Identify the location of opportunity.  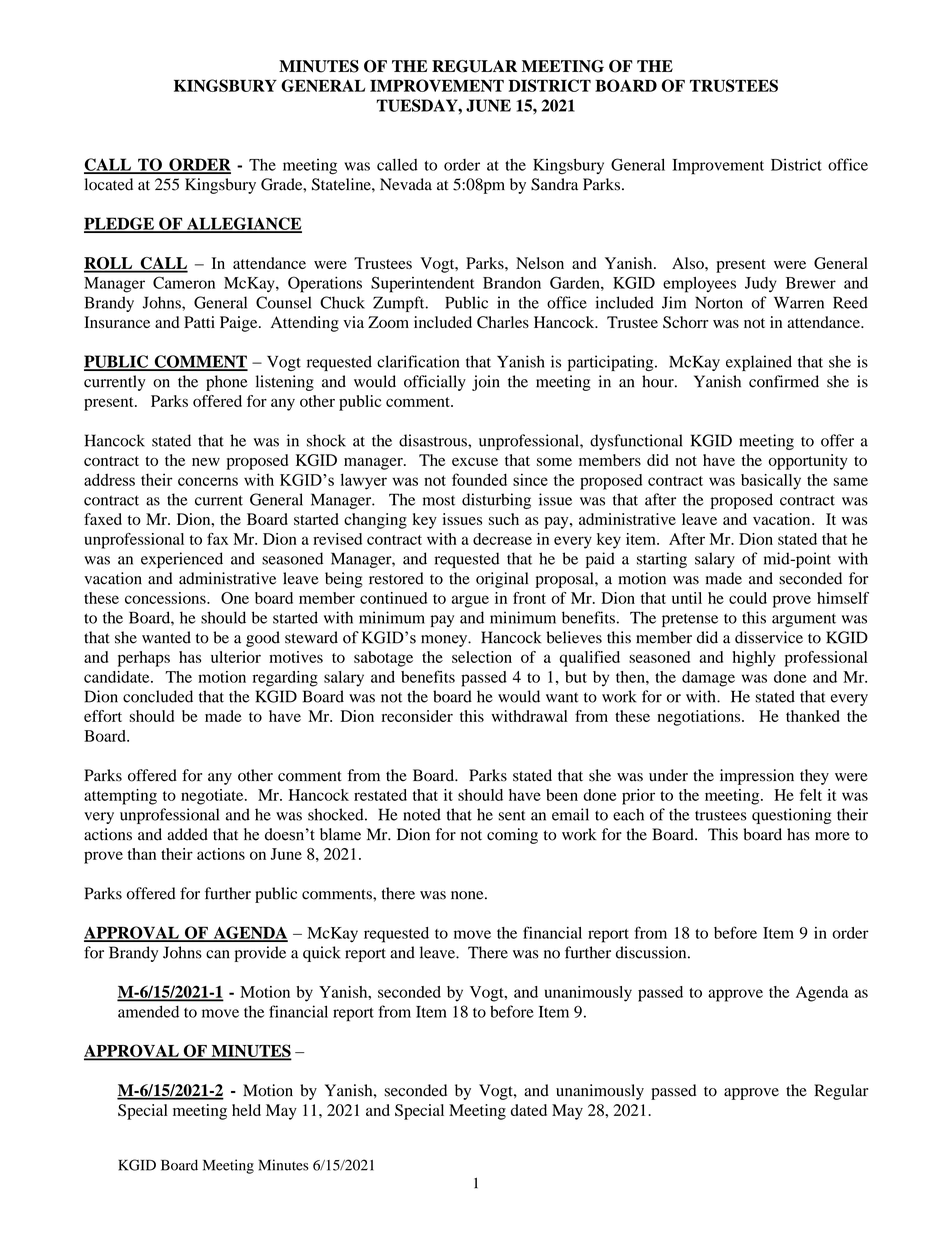
(808, 462).
